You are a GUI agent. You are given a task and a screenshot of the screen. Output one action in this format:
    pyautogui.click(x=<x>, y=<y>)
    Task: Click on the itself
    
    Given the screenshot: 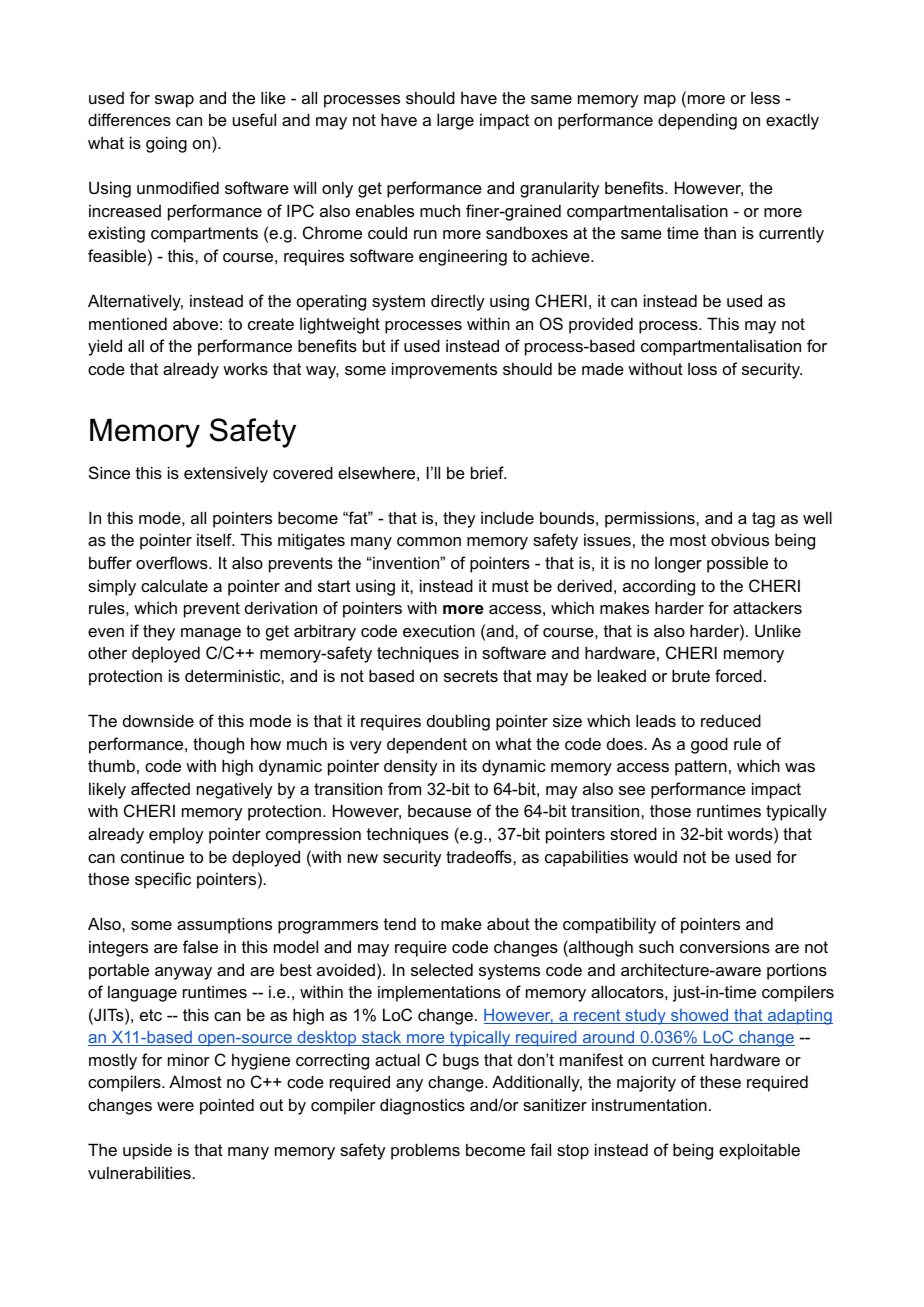 What is the action you would take?
    pyautogui.click(x=215, y=539)
